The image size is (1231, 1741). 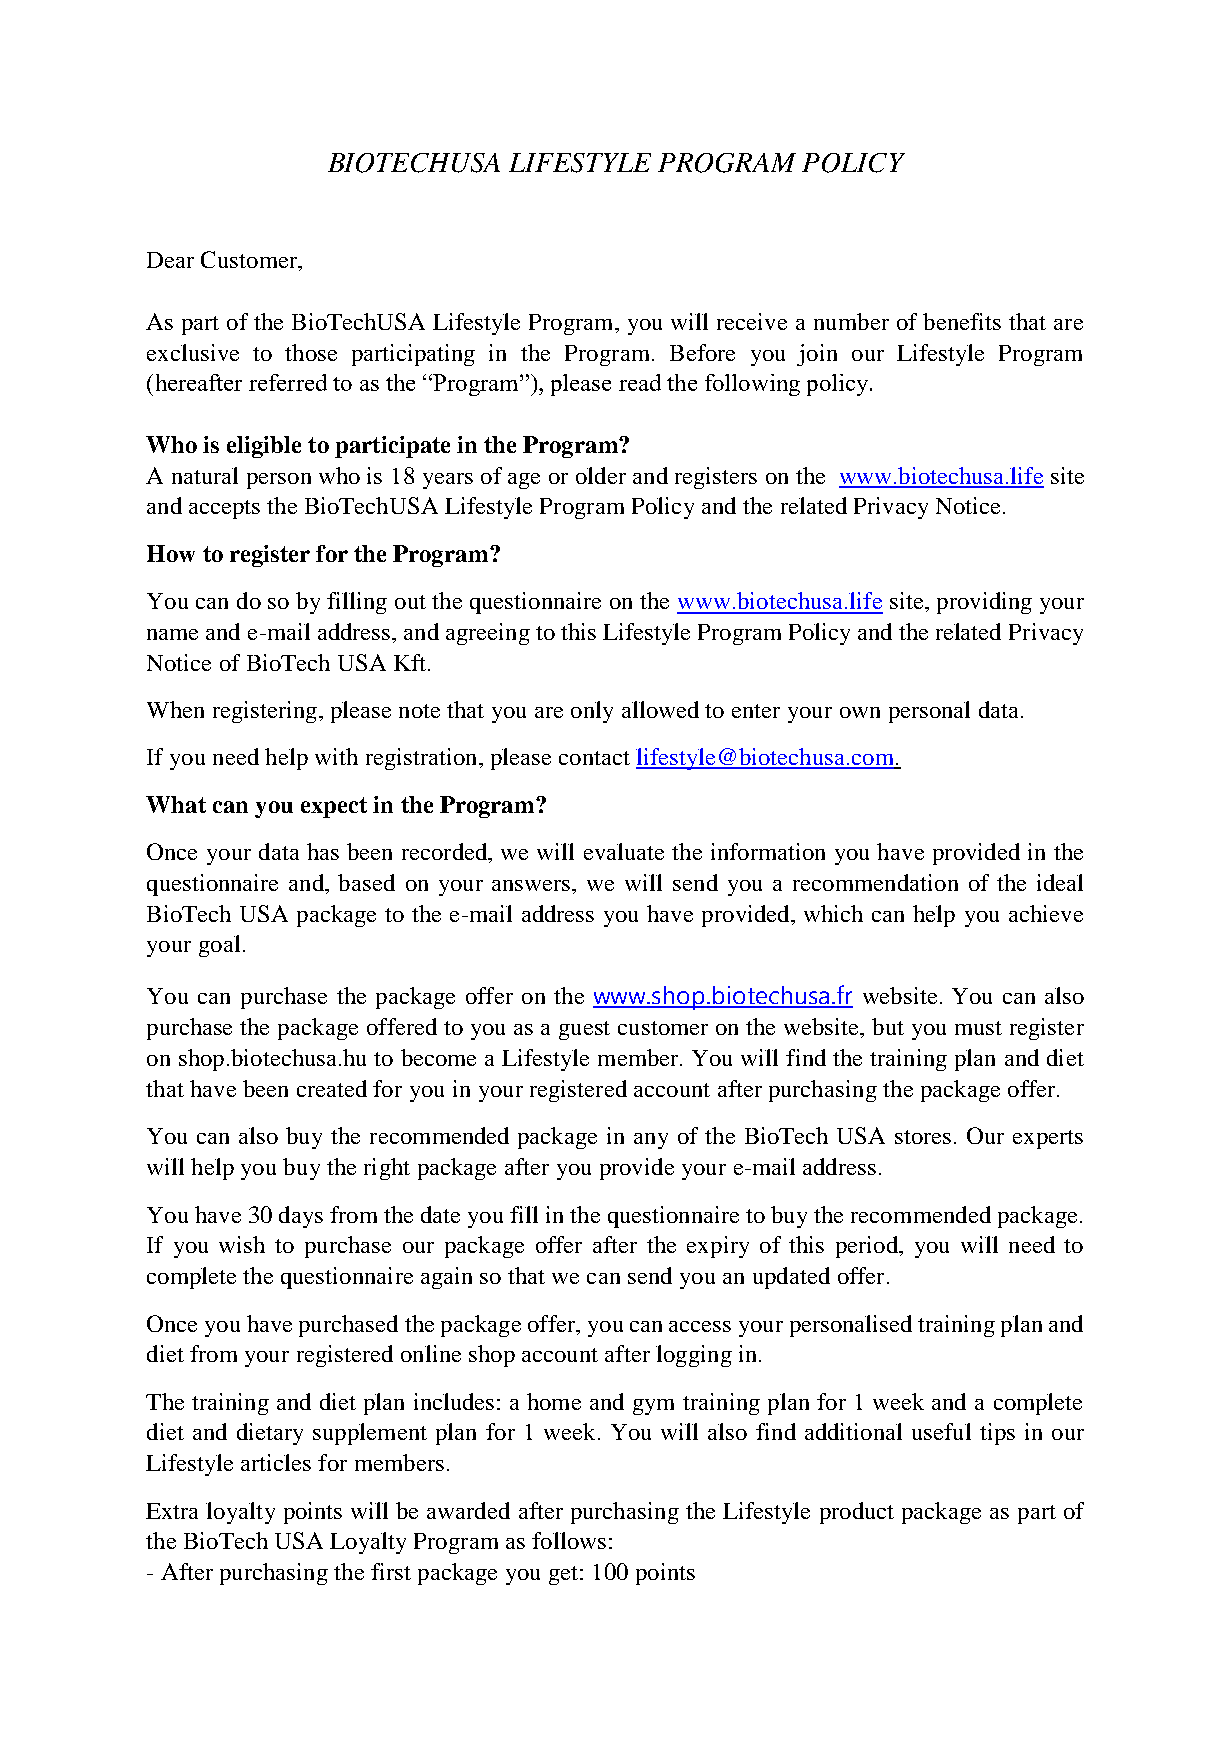 I want to click on evaluate, so click(x=624, y=851).
